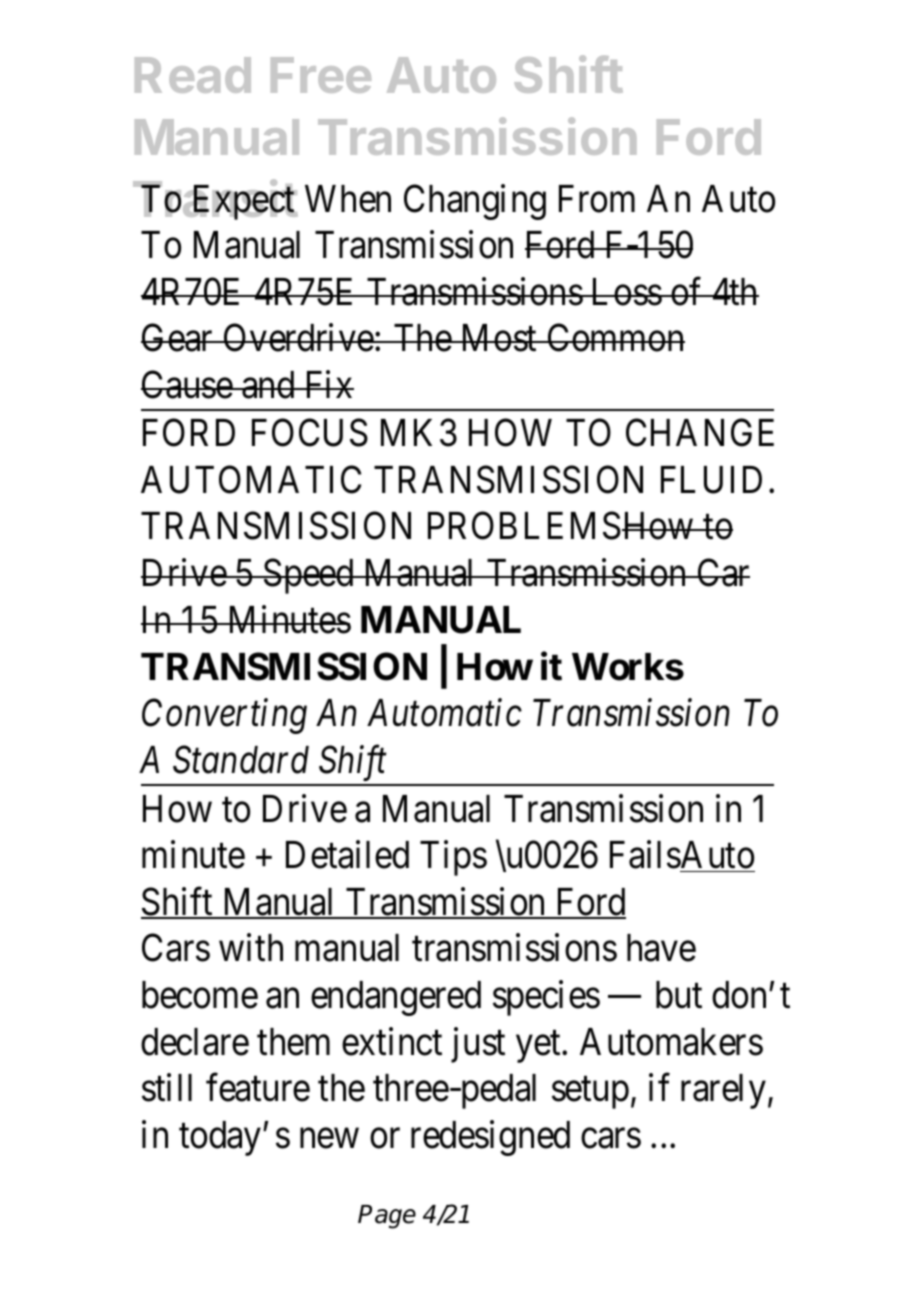 This screenshot has width=924, height=1303. What do you see at coordinates (193, 75) in the screenshot?
I see `Read` at bounding box center [193, 75].
